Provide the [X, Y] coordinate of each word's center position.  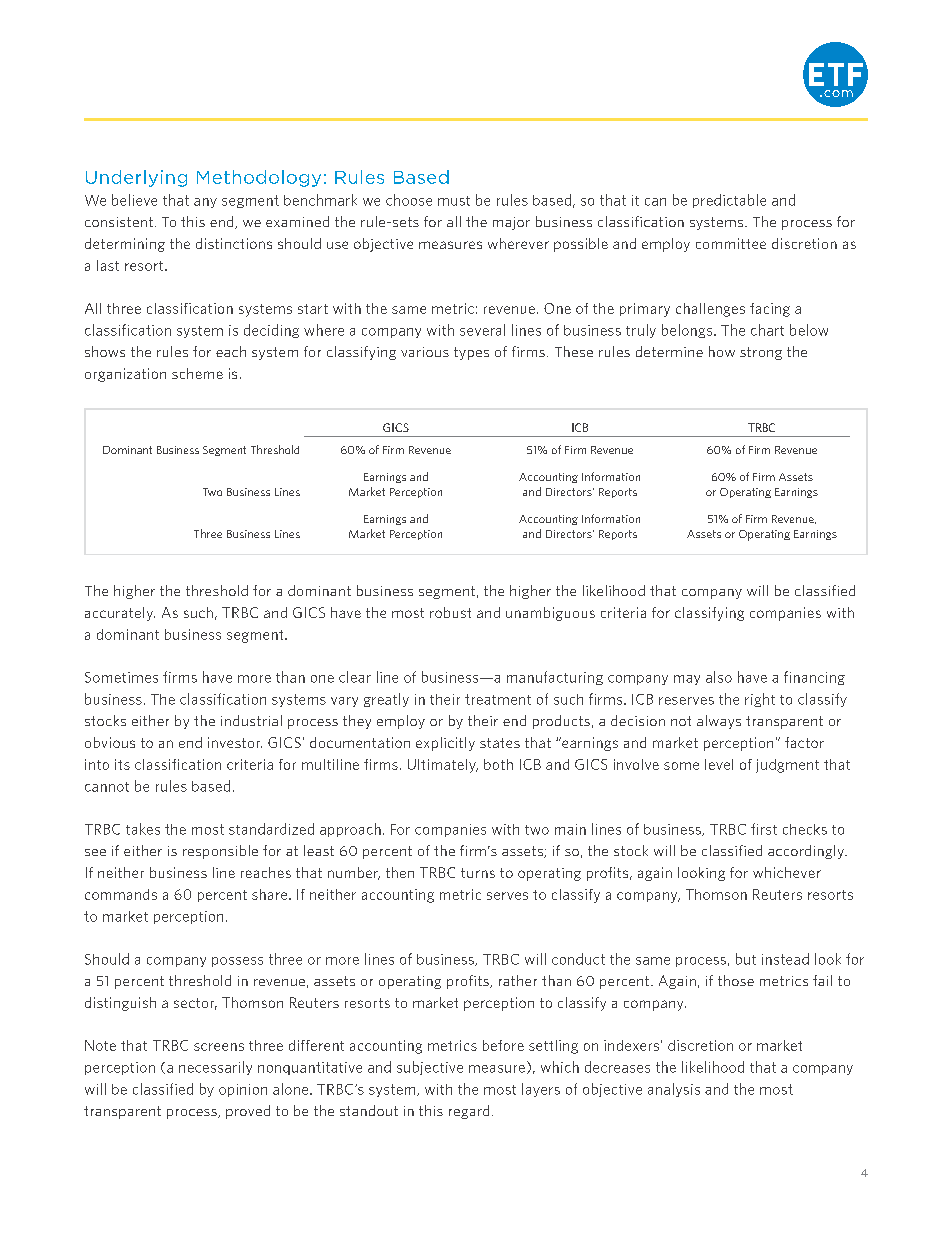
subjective [430, 1068]
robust [450, 612]
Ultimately [443, 766]
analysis [674, 1090]
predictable [729, 201]
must [454, 201]
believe [134, 200]
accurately [120, 614]
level [719, 764]
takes [143, 829]
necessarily [215, 1068]
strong [761, 353]
